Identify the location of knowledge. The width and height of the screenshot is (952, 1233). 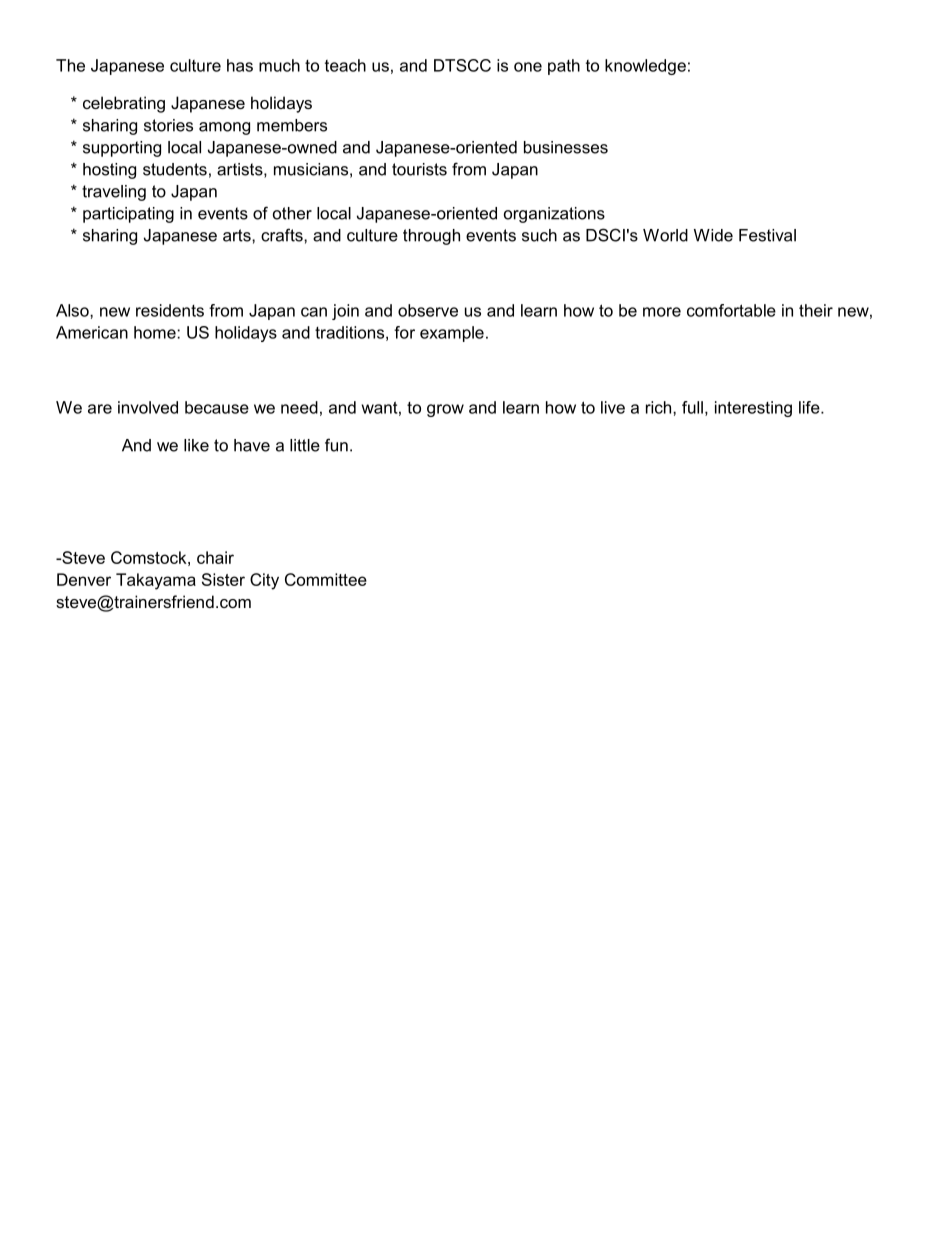
(645, 67).
